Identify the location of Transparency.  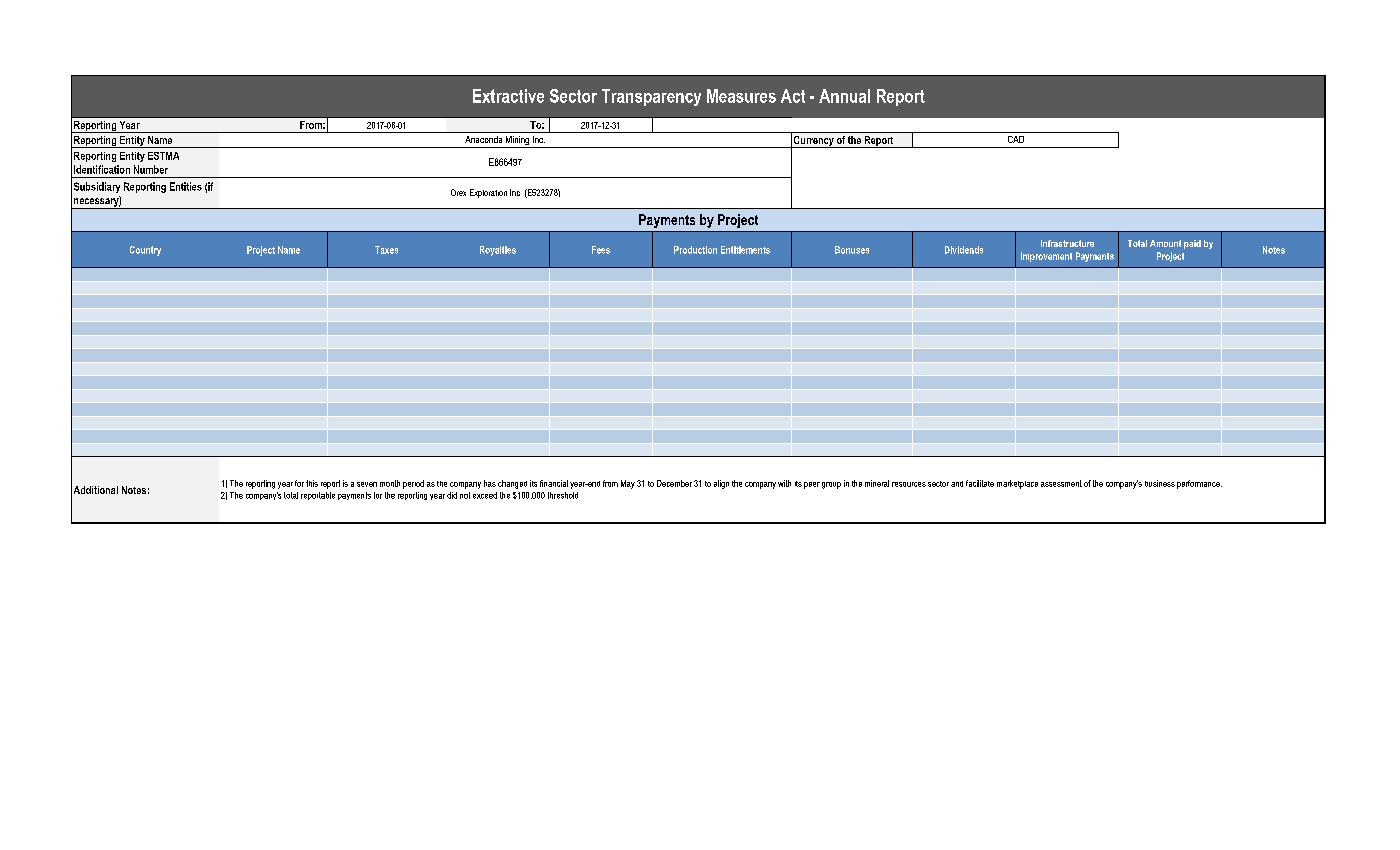
(651, 97).
